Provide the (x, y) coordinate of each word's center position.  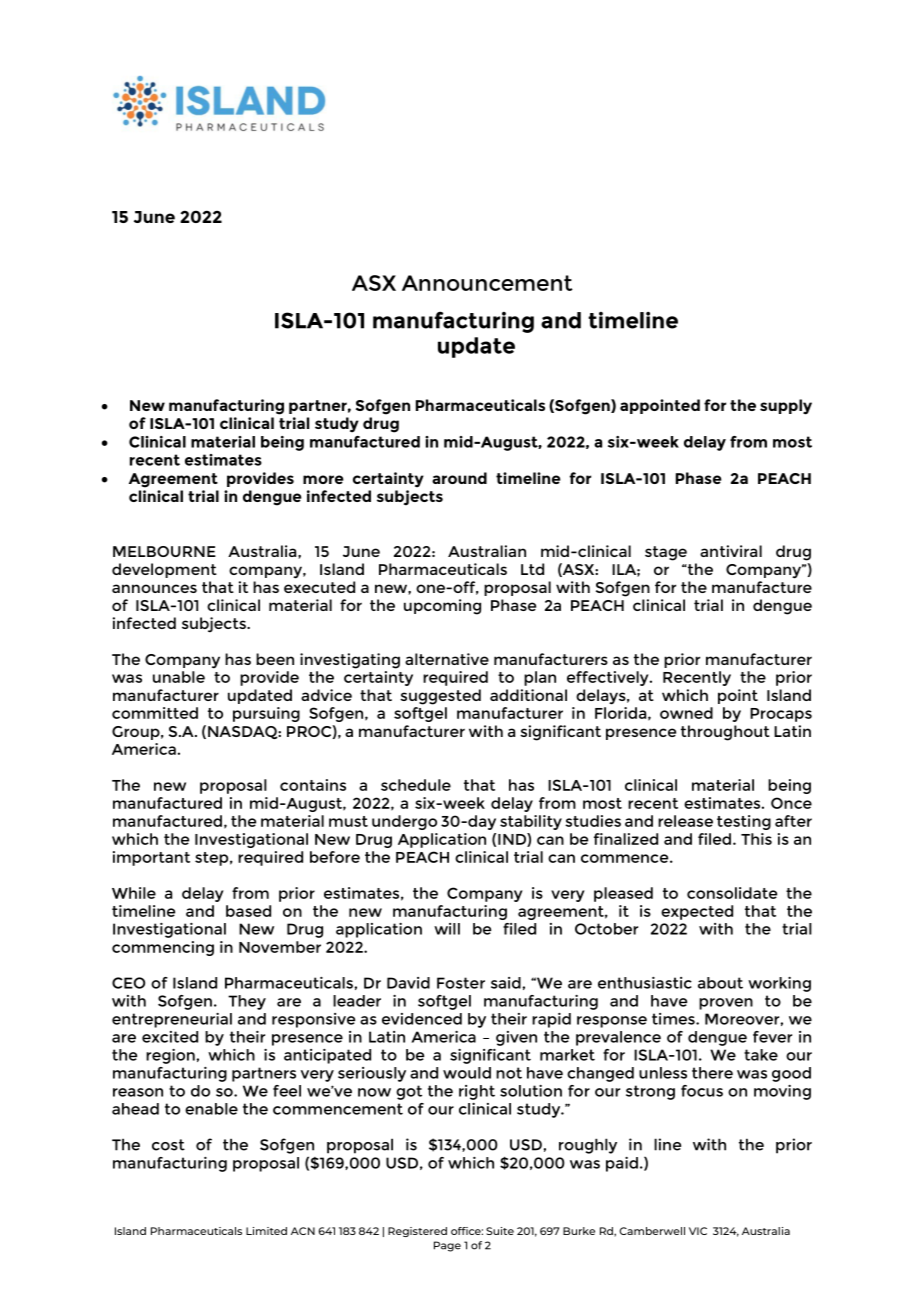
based (248, 911)
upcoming (442, 607)
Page (447, 1246)
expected (697, 912)
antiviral (731, 551)
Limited (266, 1231)
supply (786, 407)
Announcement (487, 283)
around (459, 478)
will (447, 929)
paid (622, 1164)
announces (154, 588)
